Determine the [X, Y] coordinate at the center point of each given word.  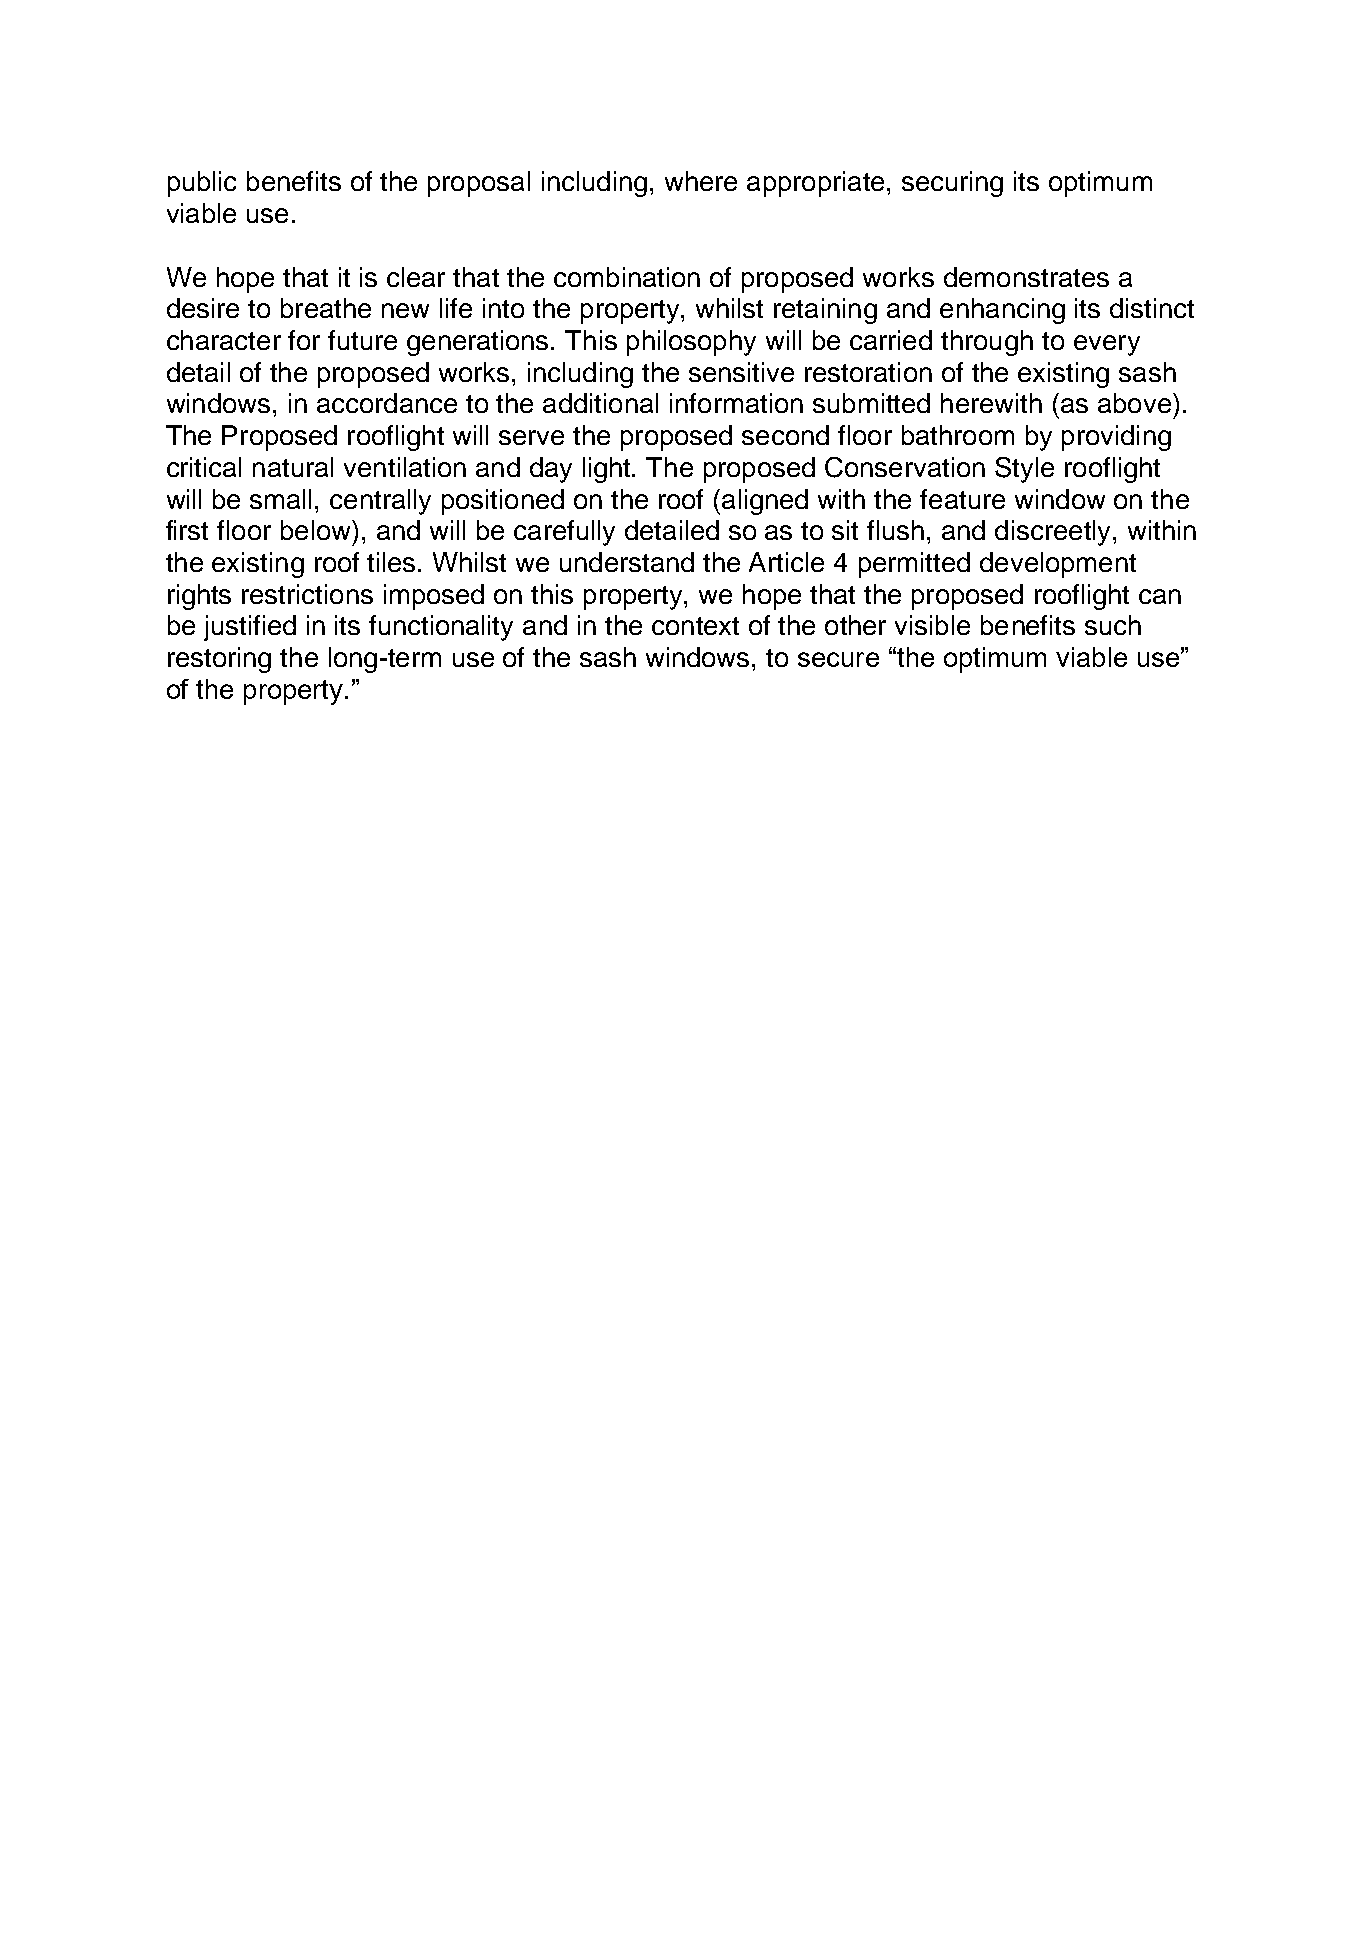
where [701, 181]
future [362, 340]
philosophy [691, 343]
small [280, 499]
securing [952, 184]
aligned [765, 502]
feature [962, 499]
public [202, 184]
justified [250, 628]
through [987, 343]
